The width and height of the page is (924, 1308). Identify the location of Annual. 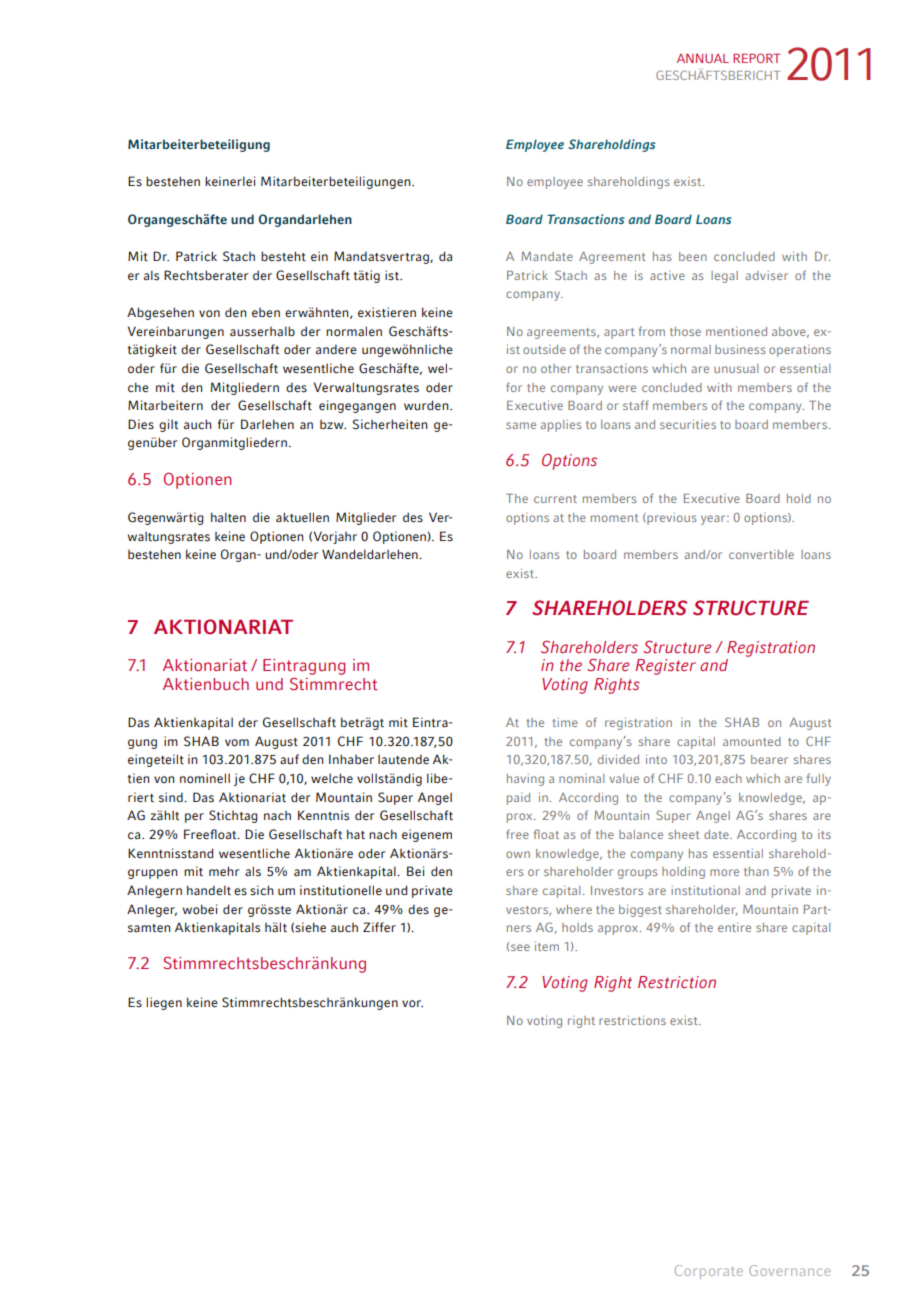
(703, 58).
